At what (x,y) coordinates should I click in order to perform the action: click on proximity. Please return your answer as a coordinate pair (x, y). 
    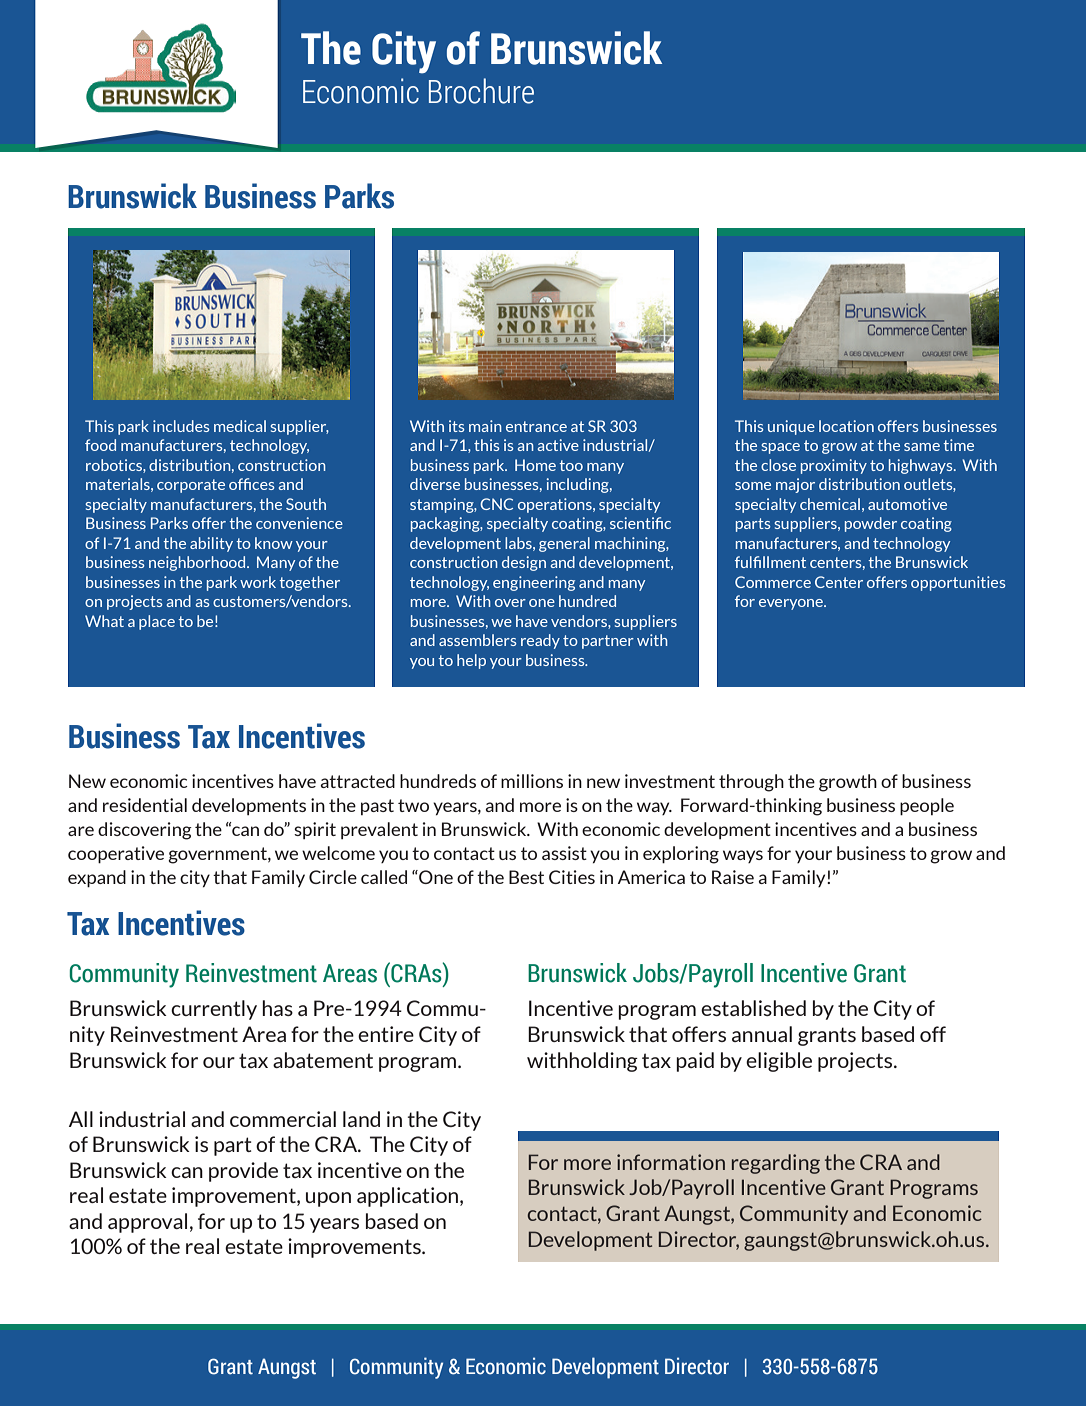
    Looking at the image, I should click on (834, 466).
